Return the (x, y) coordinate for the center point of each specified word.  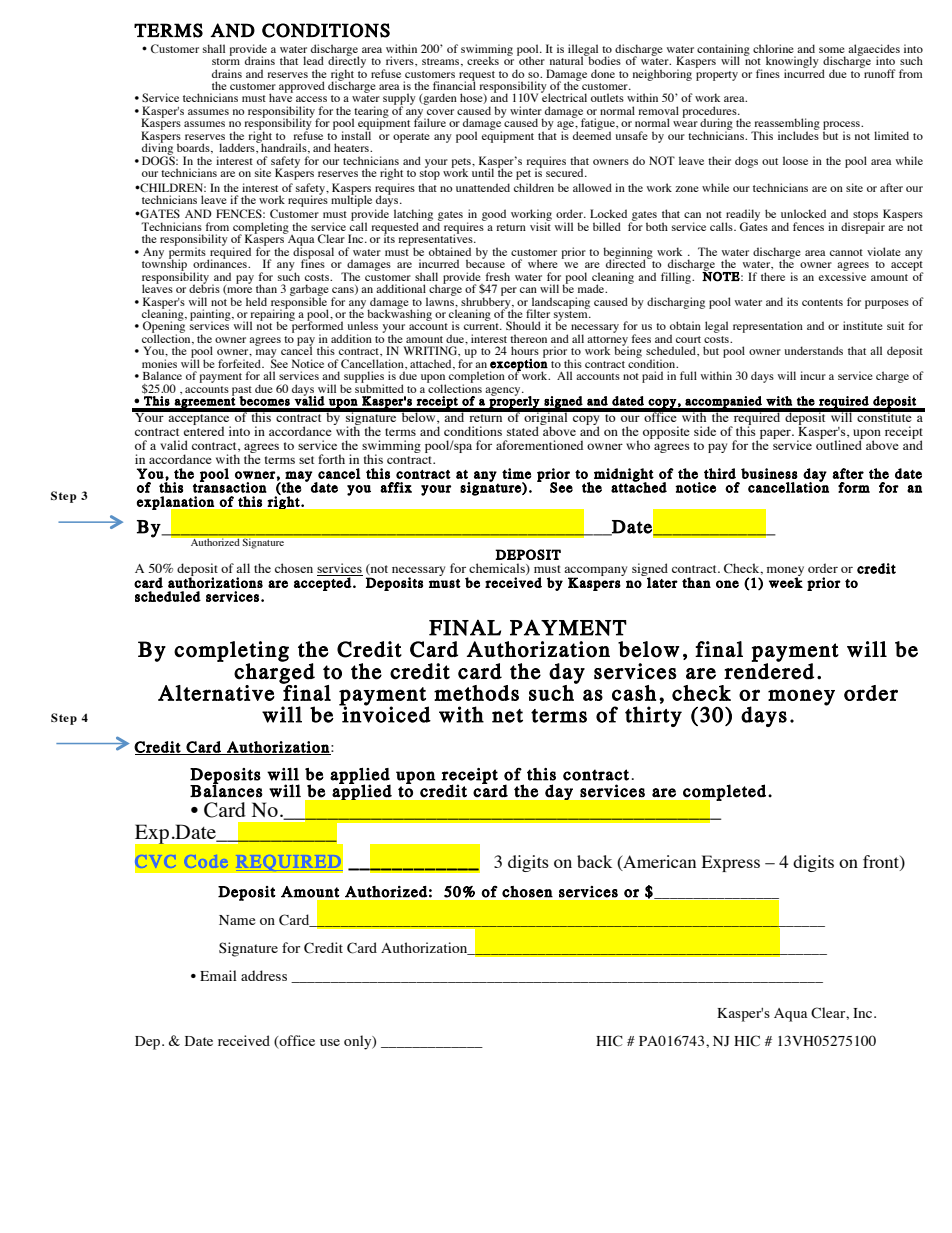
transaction (230, 486)
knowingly (792, 63)
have (281, 97)
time (516, 473)
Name (237, 920)
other (531, 59)
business (769, 473)
